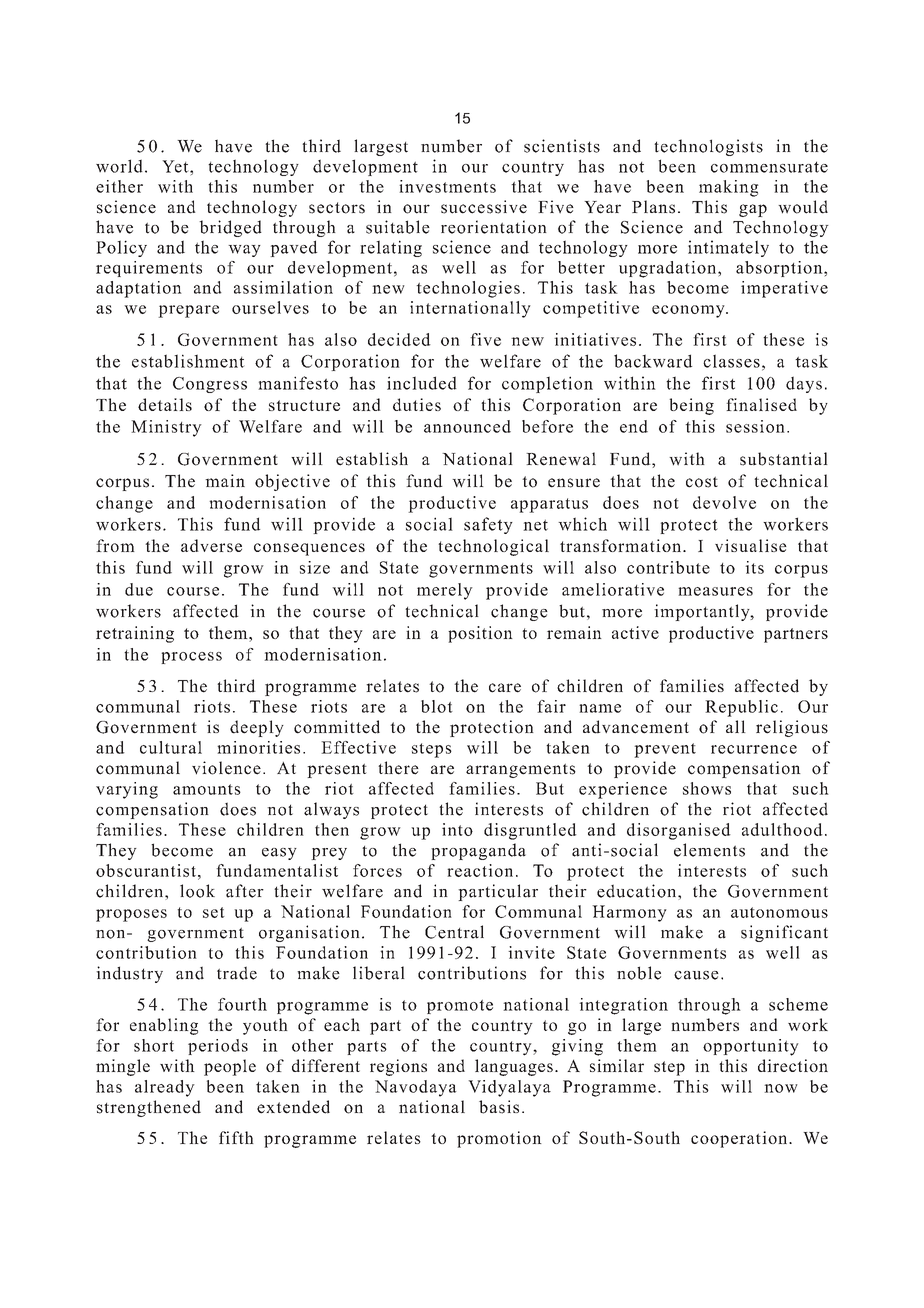  I want to click on investments, so click(447, 186).
